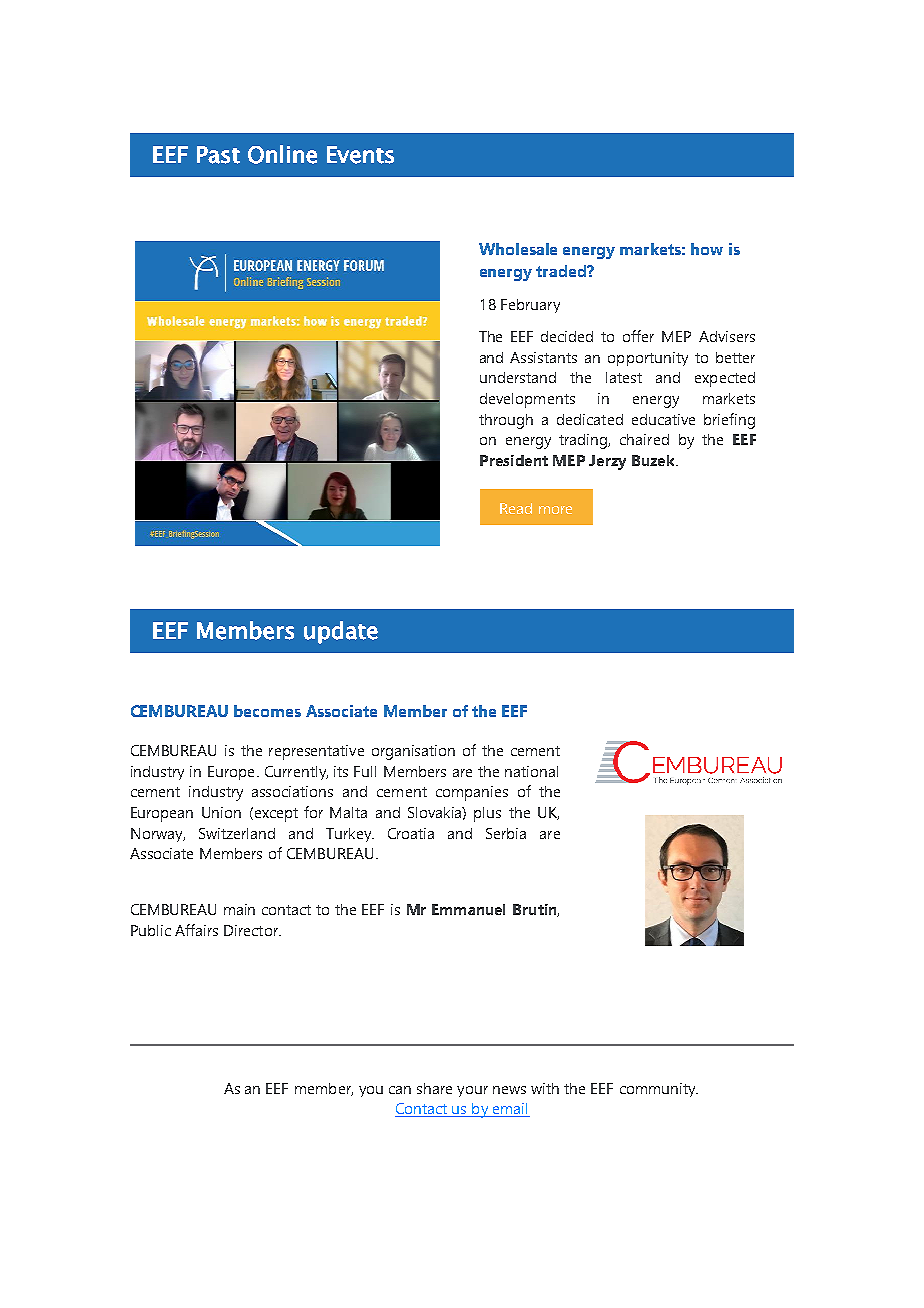 This screenshot has width=924, height=1308. I want to click on can, so click(400, 1090).
